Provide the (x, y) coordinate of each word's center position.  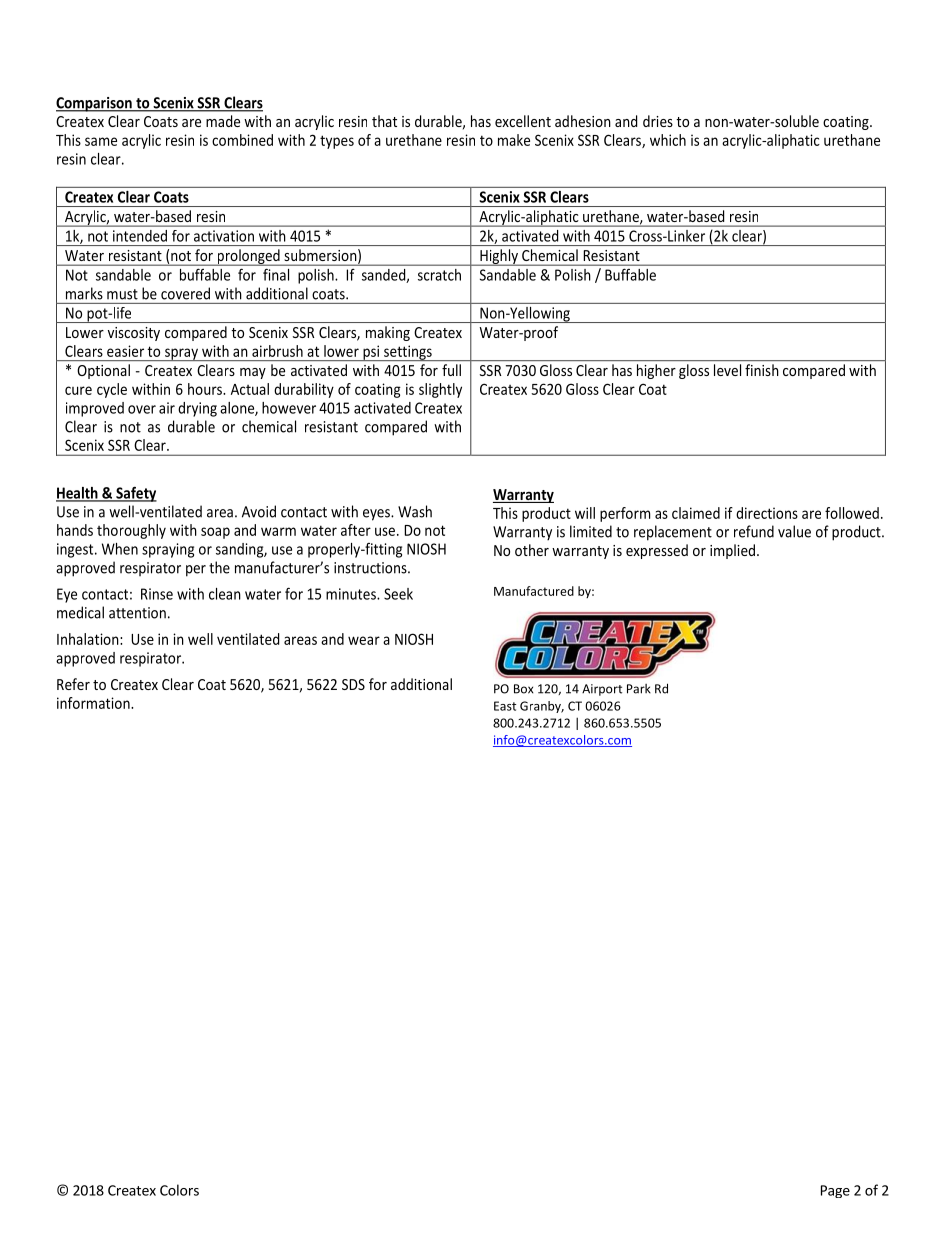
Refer (73, 684)
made (223, 121)
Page (835, 1191)
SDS (353, 684)
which (668, 140)
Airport (602, 690)
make (514, 140)
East (505, 706)
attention (137, 613)
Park (639, 689)
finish (761, 370)
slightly (440, 390)
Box (523, 689)
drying (197, 409)
